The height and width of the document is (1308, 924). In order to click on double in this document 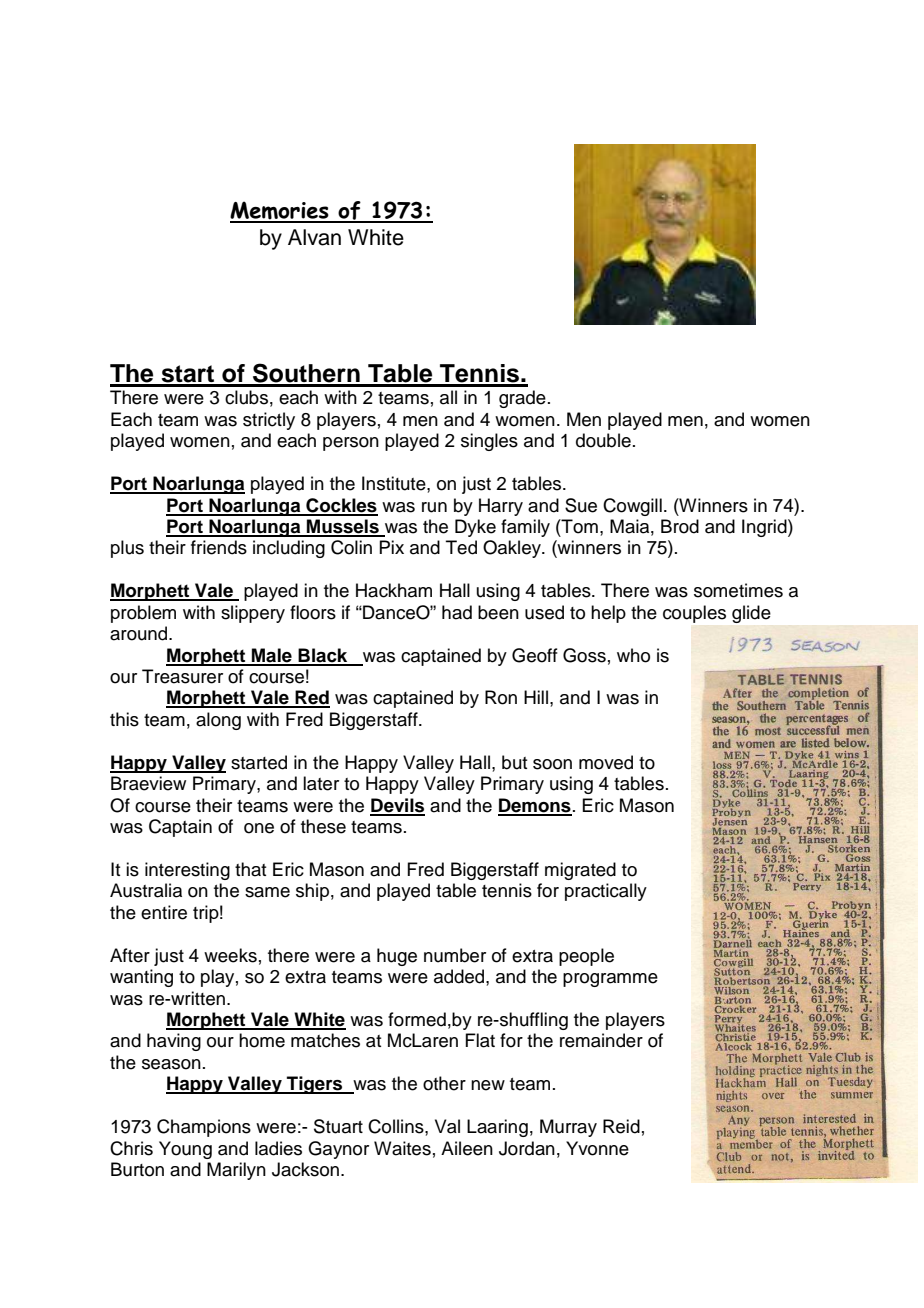, I will do `click(603, 440)`.
